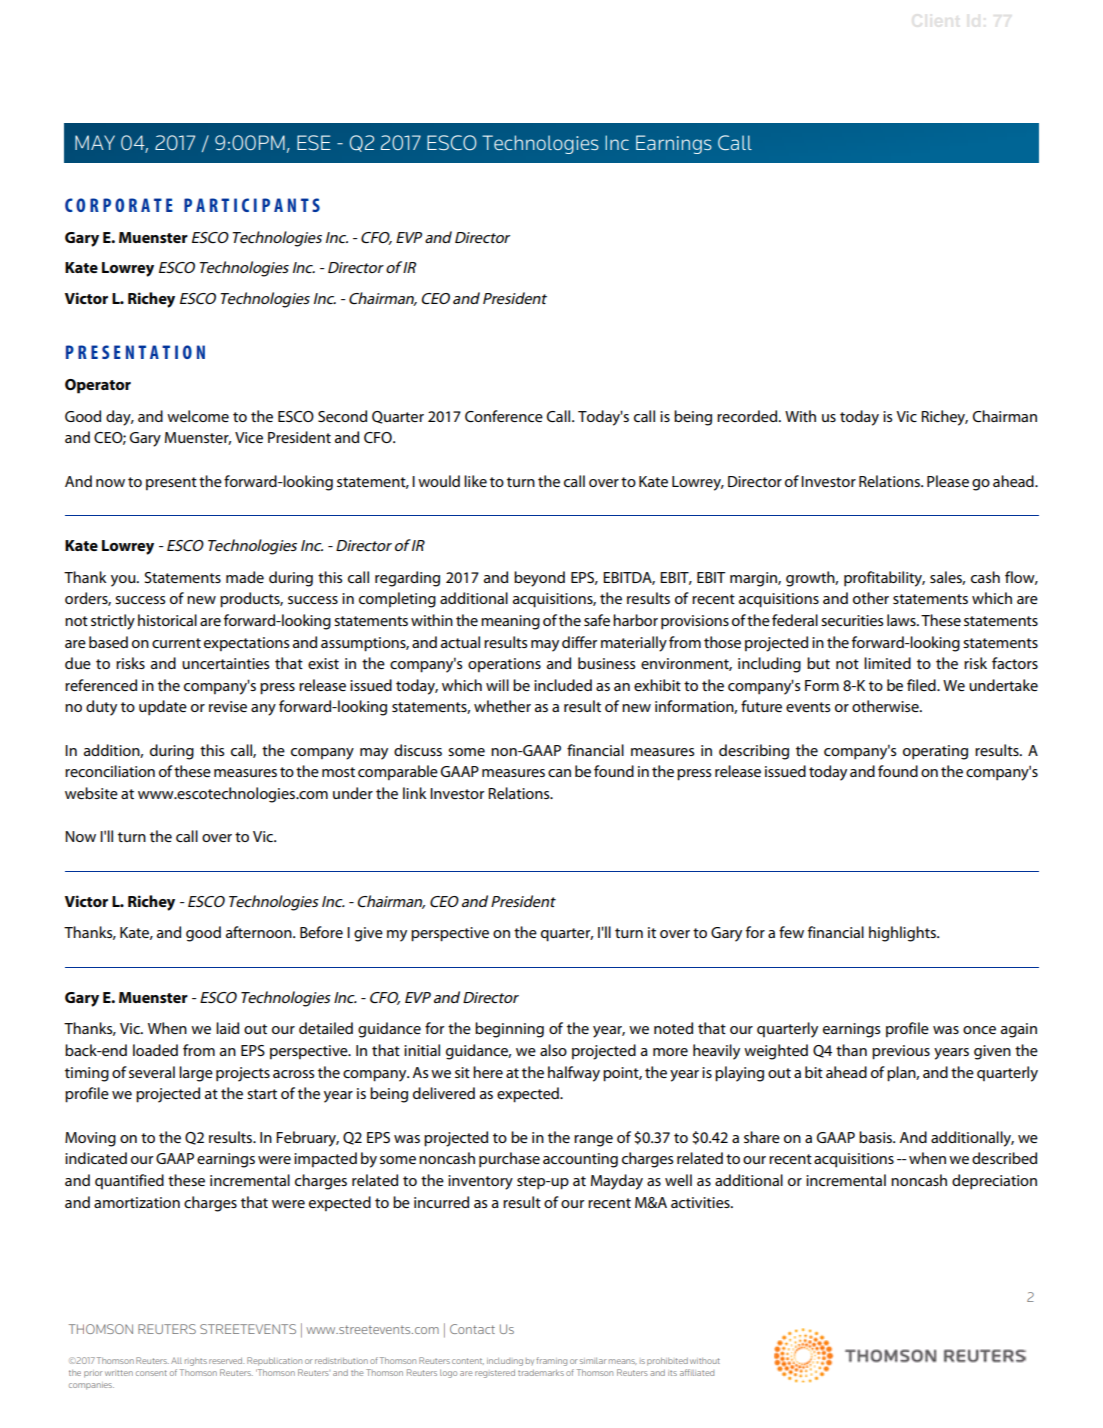 This image has height=1428, width=1103. I want to click on reconciliation, so click(110, 771).
